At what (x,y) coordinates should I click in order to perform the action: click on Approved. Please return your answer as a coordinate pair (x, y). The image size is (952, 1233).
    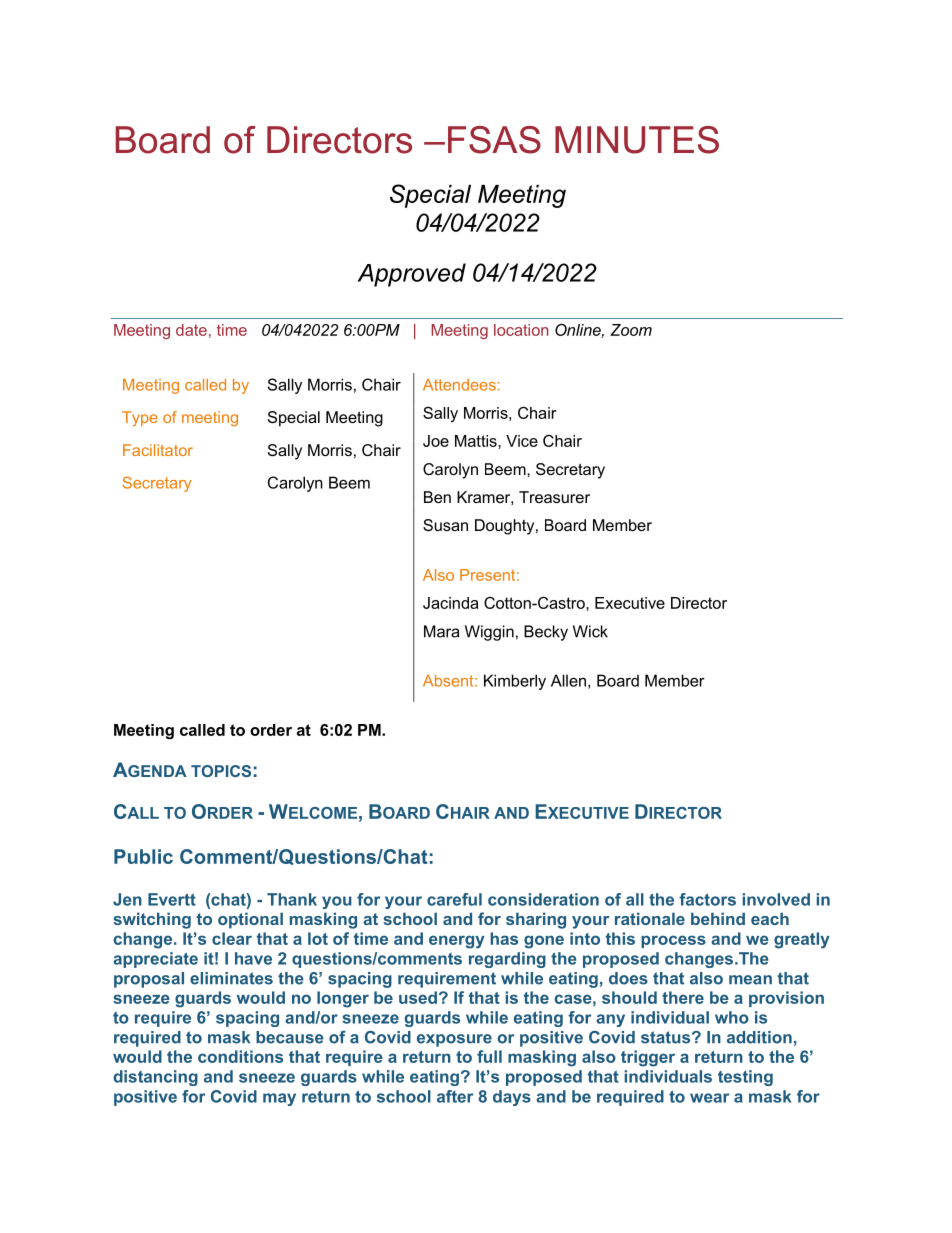
    Looking at the image, I should click on (412, 275).
